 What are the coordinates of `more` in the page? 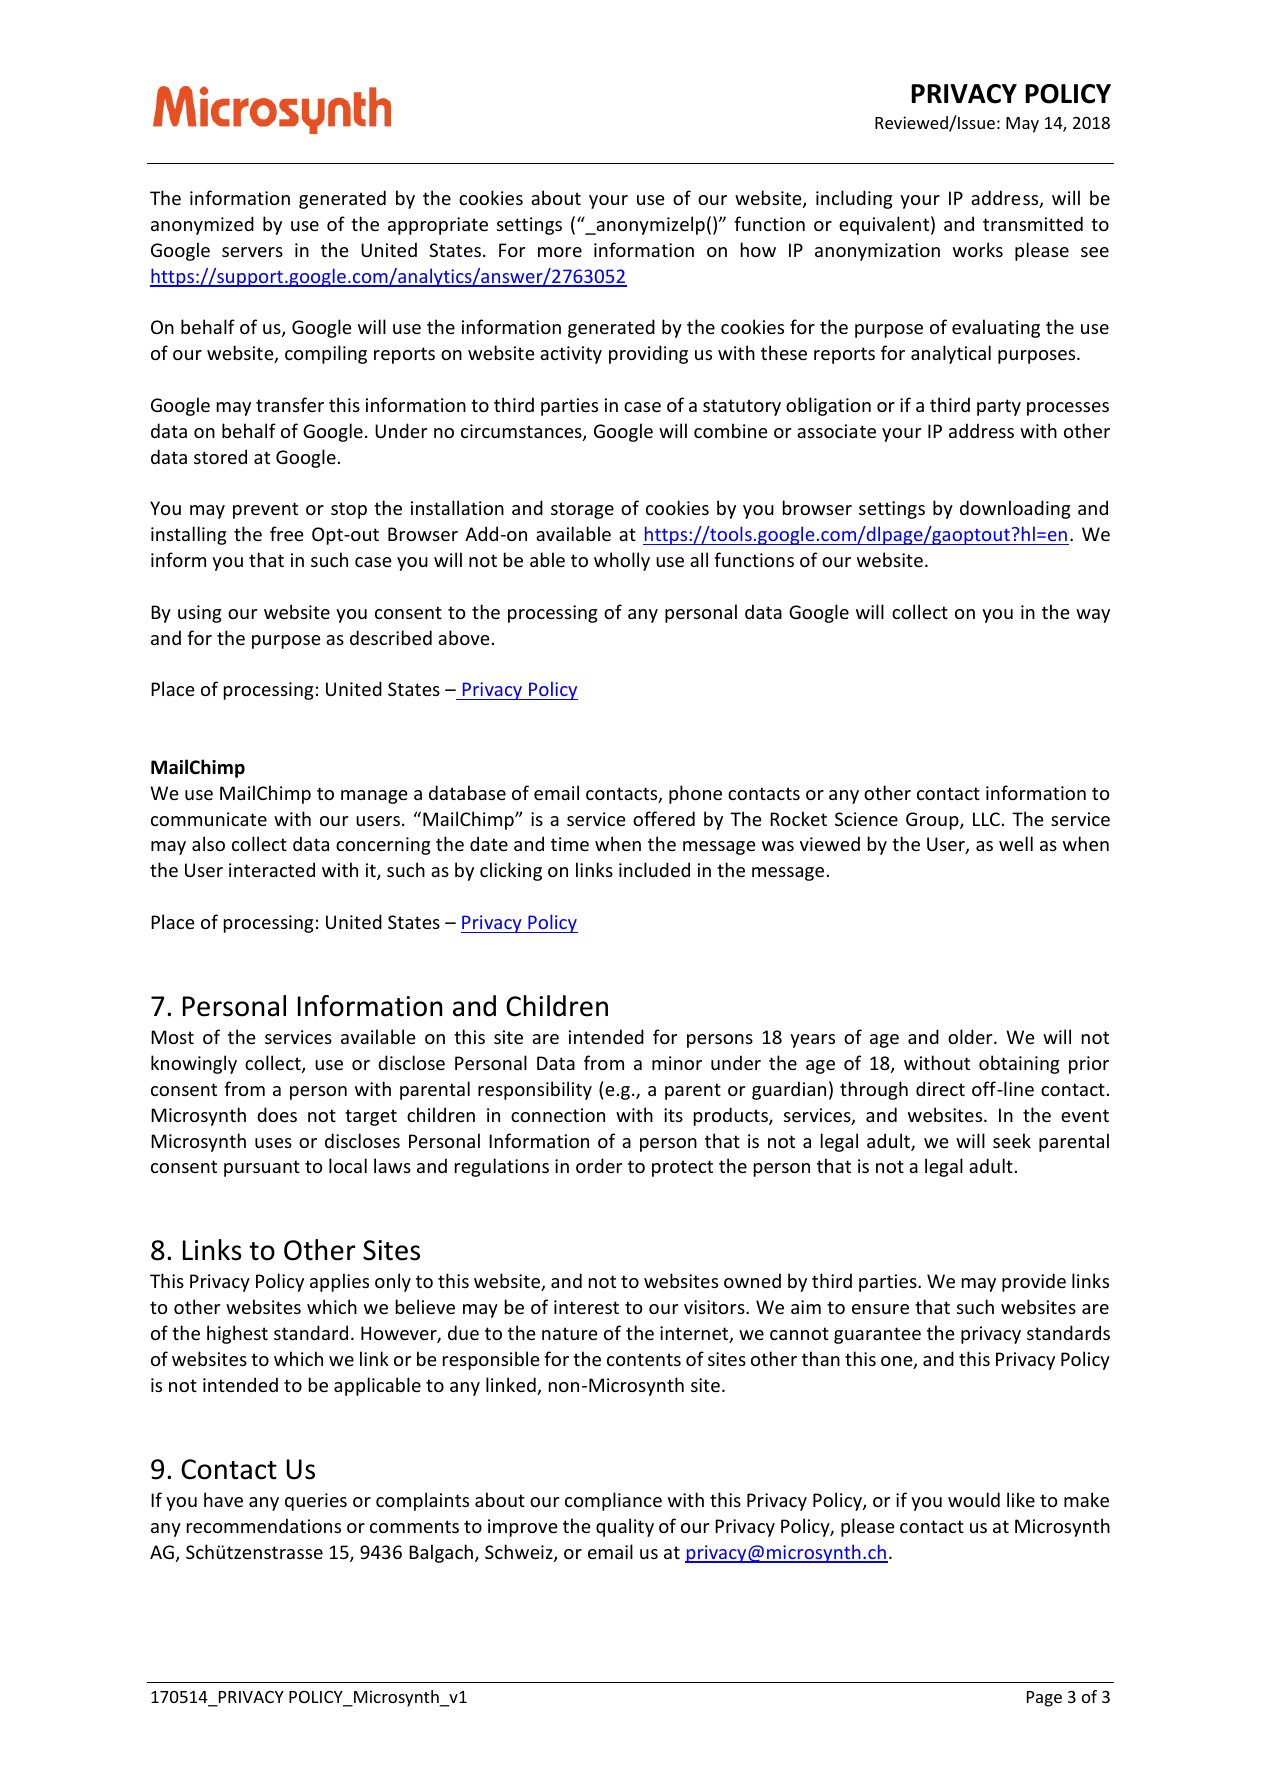 It's located at (560, 252).
